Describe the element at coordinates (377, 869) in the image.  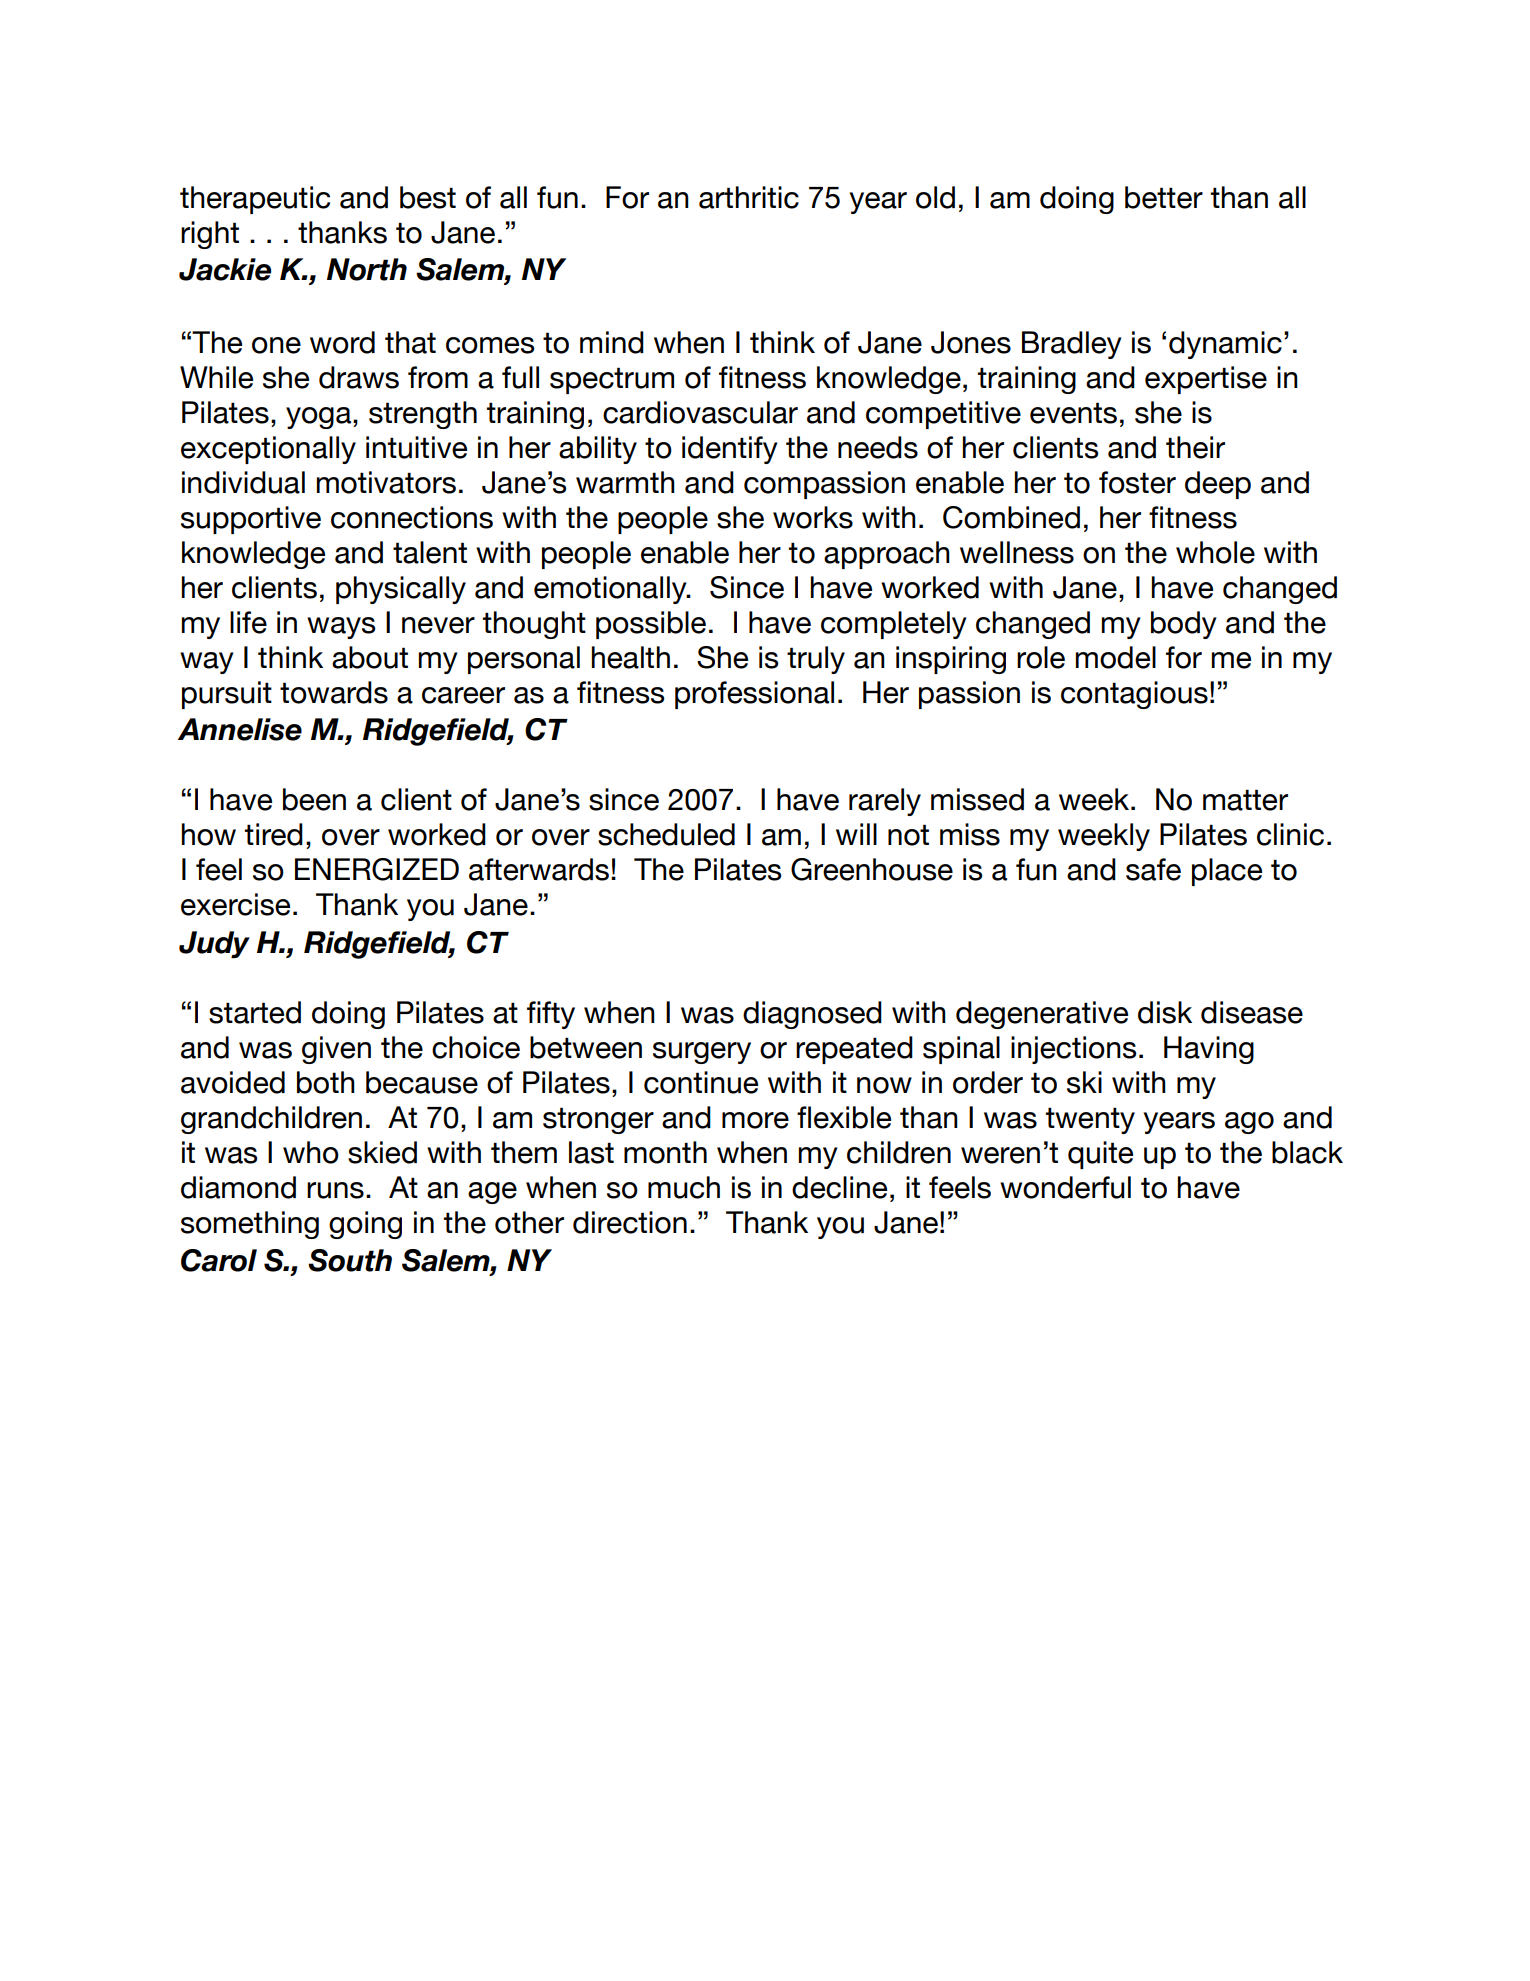
I see `ENERGIZED` at that location.
